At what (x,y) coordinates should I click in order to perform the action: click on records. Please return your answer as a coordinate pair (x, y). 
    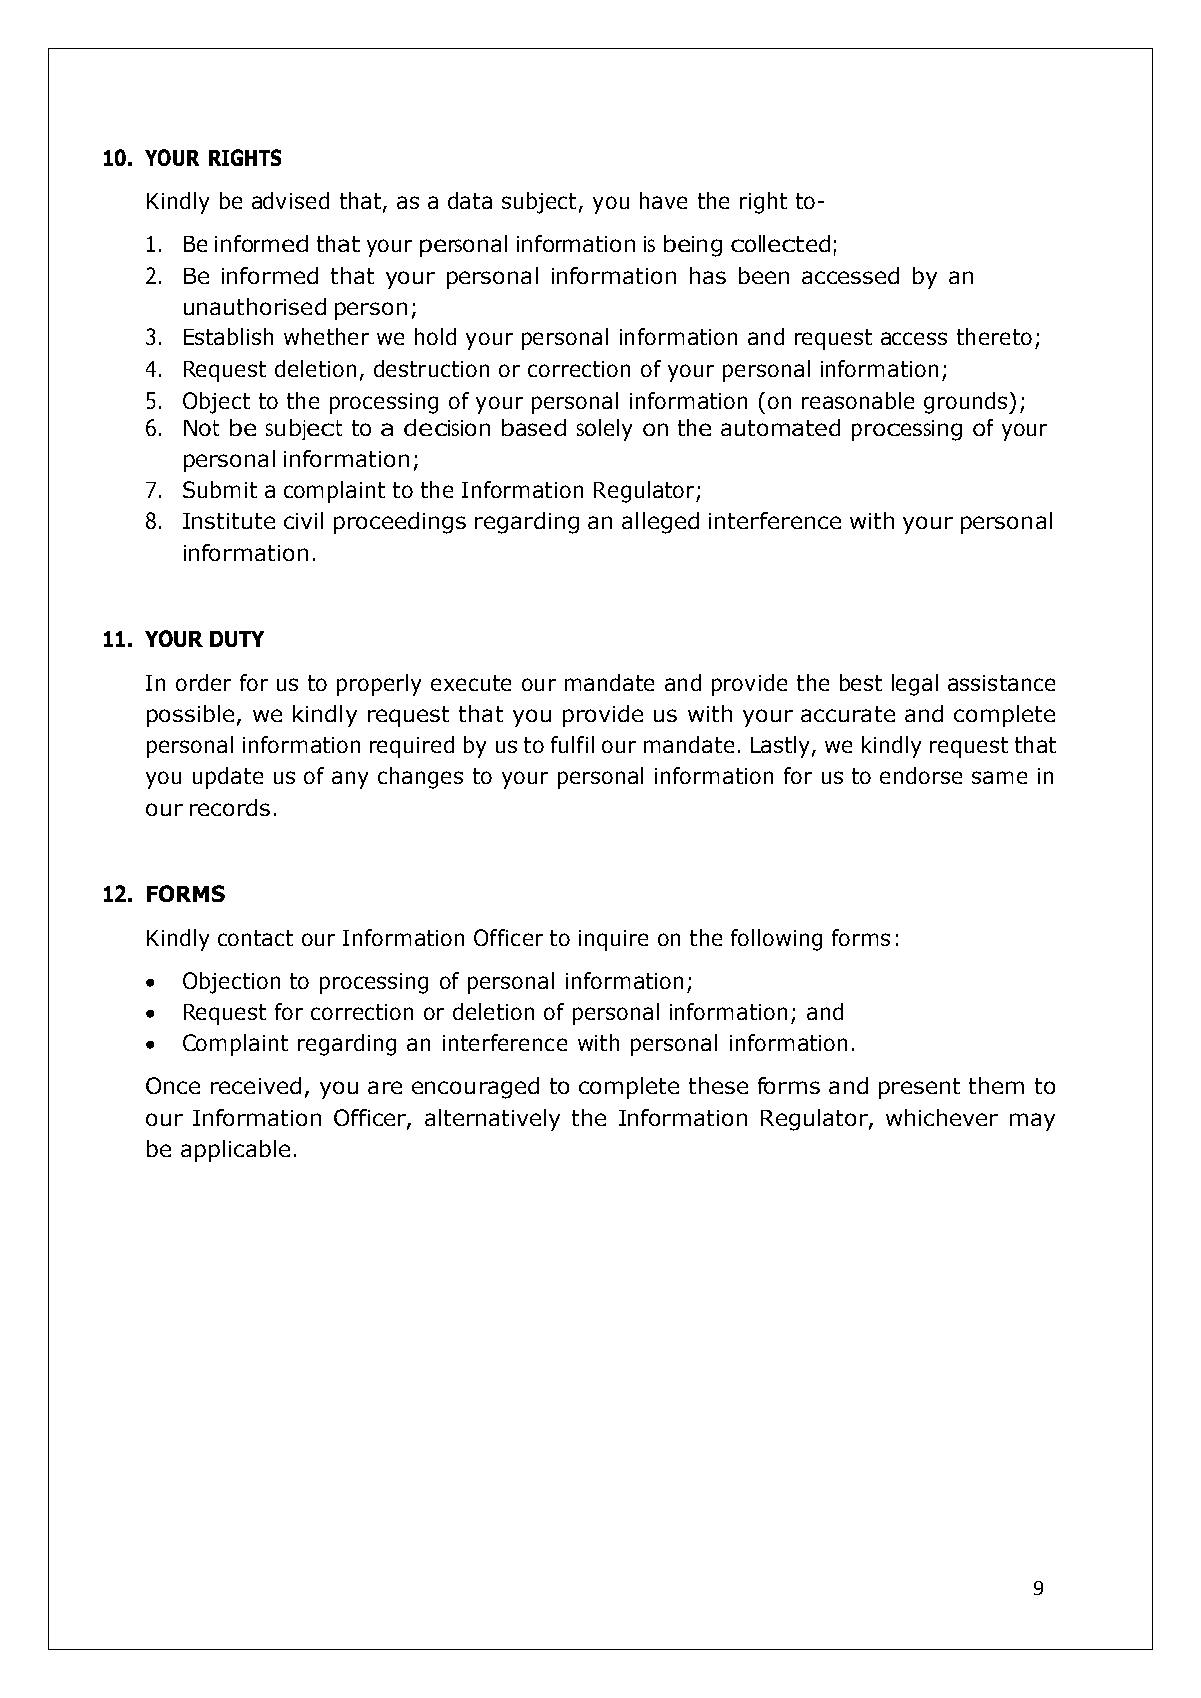
    Looking at the image, I should click on (230, 807).
